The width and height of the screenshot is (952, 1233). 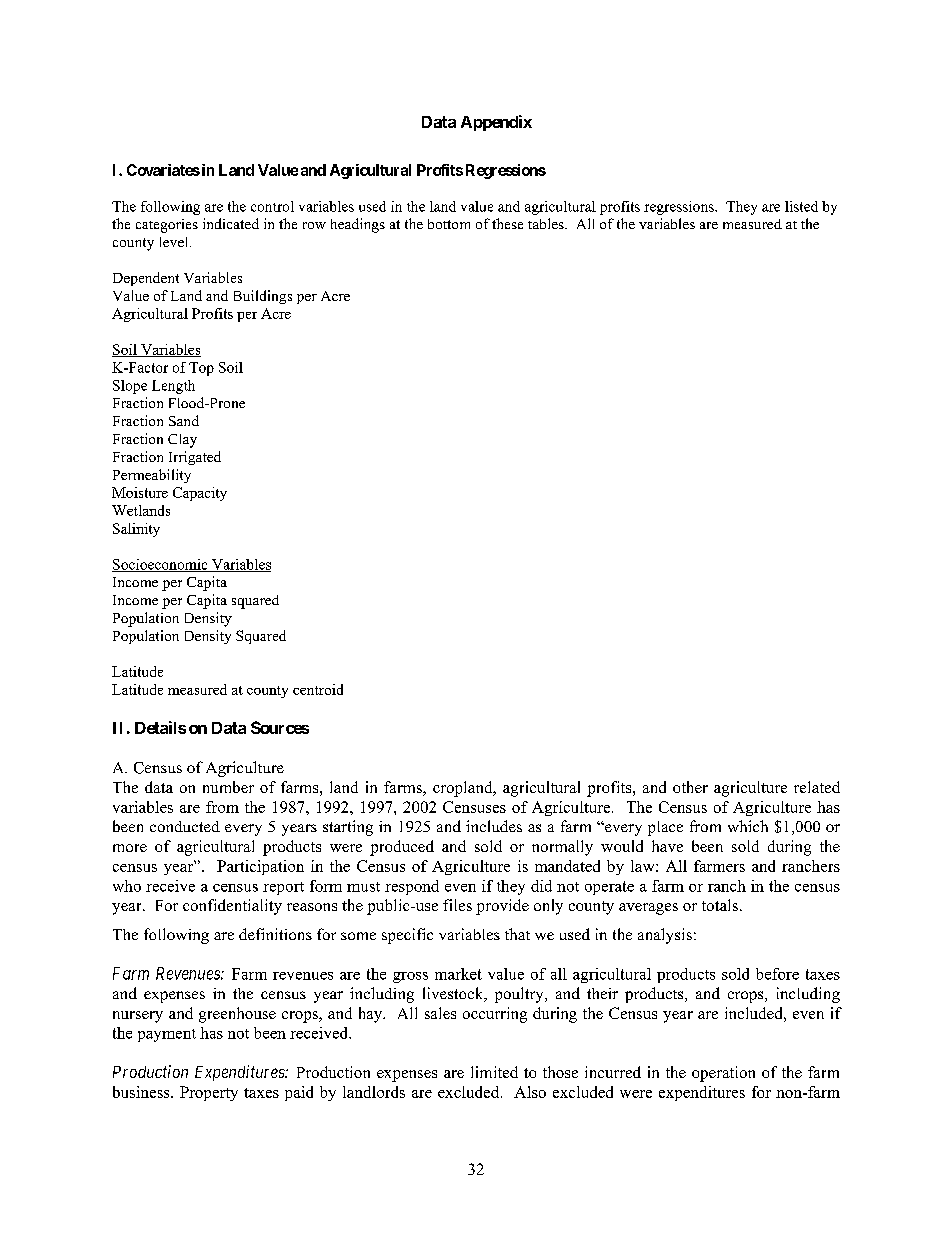 I want to click on tables, so click(x=547, y=223).
